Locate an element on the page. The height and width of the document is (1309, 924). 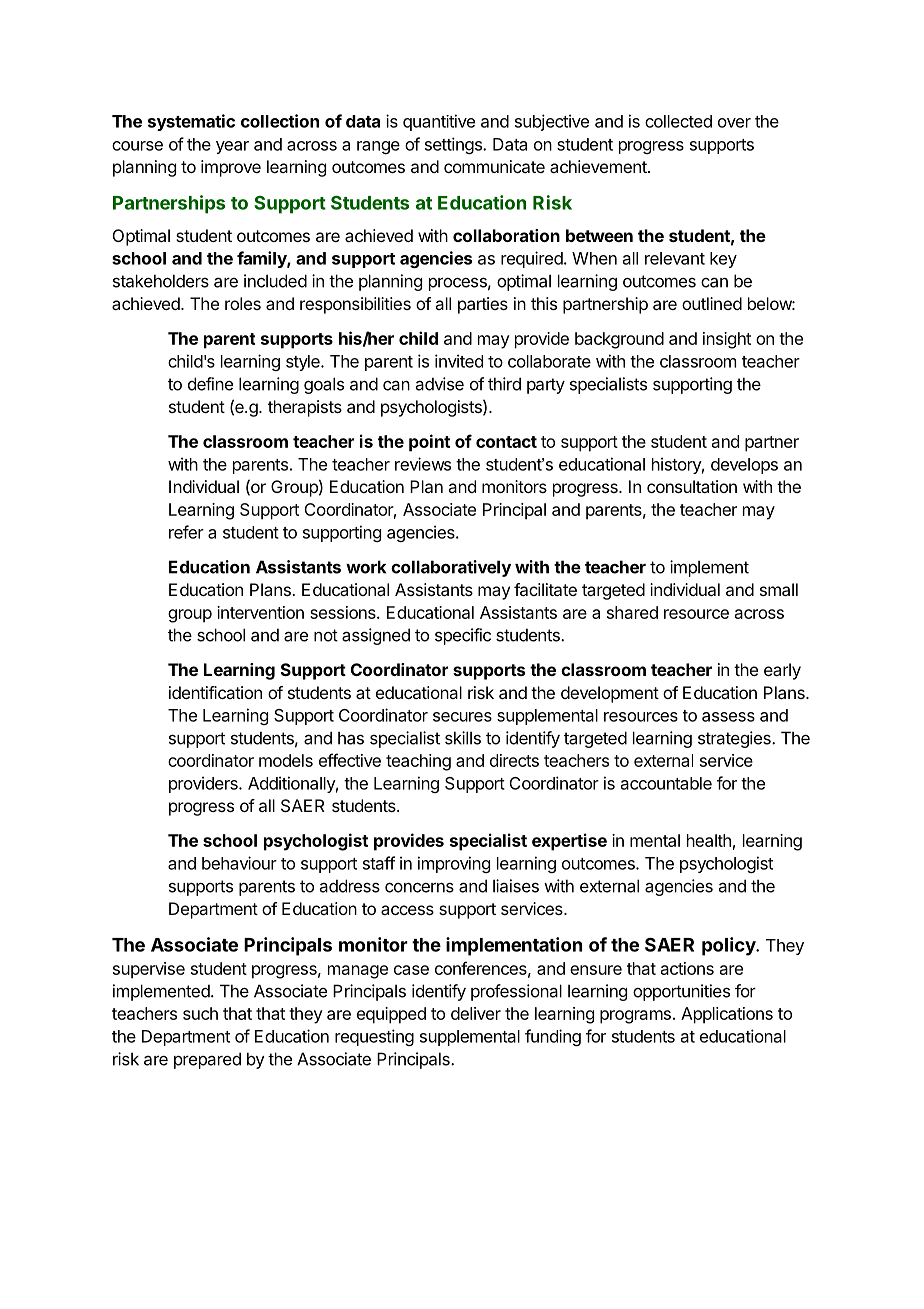
define is located at coordinates (210, 384).
